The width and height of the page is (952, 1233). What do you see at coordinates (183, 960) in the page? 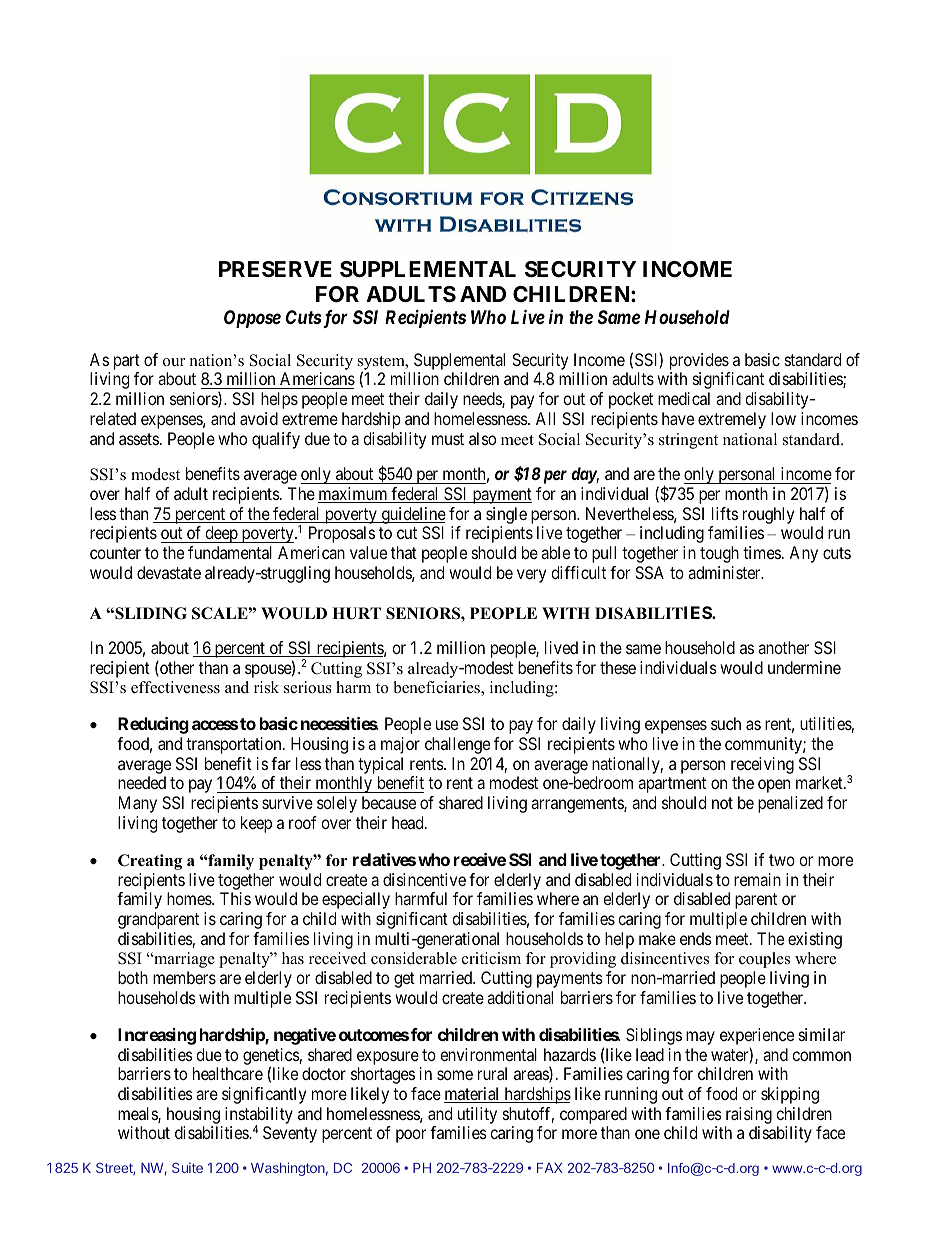
I see `marriage` at bounding box center [183, 960].
